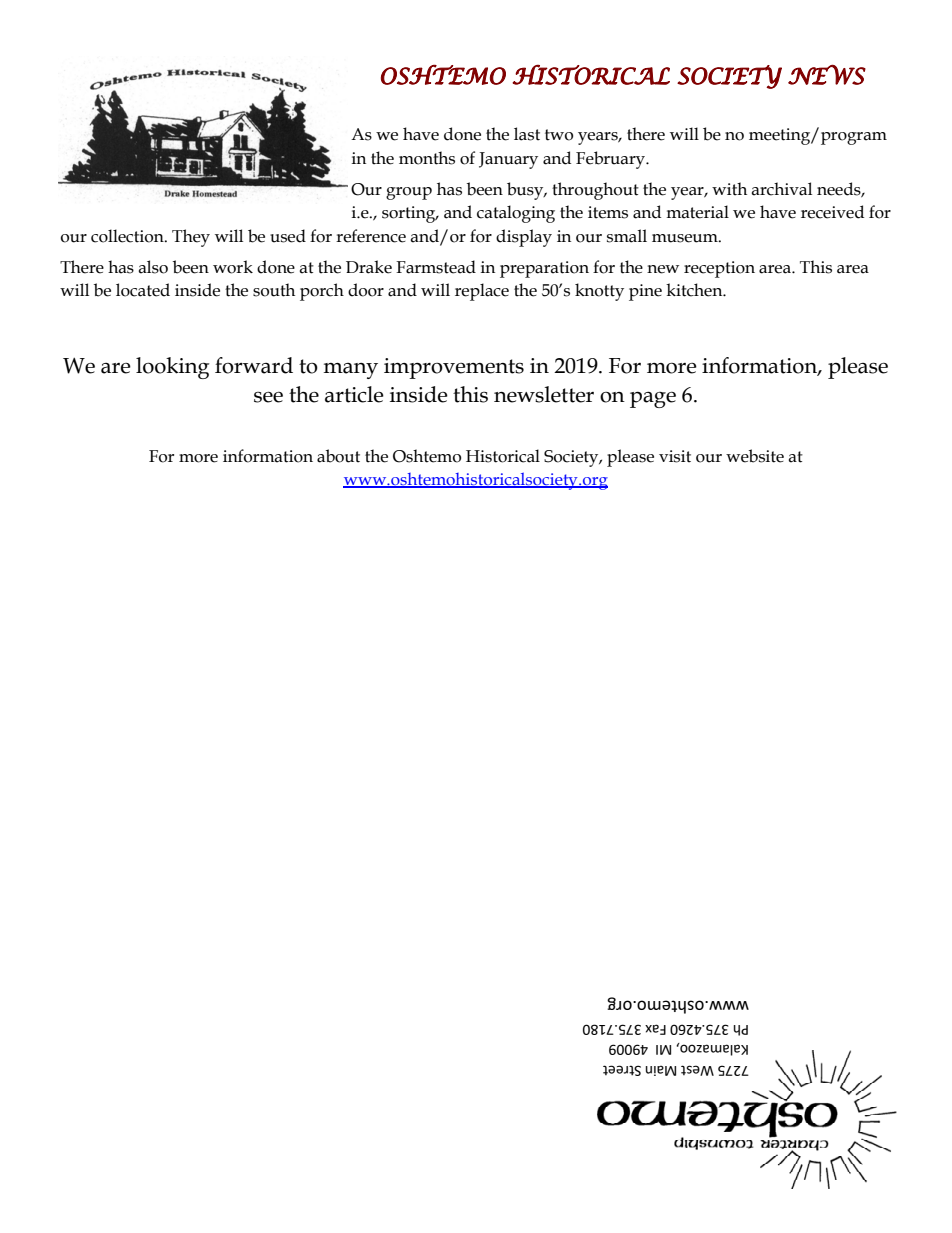 This image has width=952, height=1233. What do you see at coordinates (268, 397) in the image?
I see `see` at bounding box center [268, 397].
